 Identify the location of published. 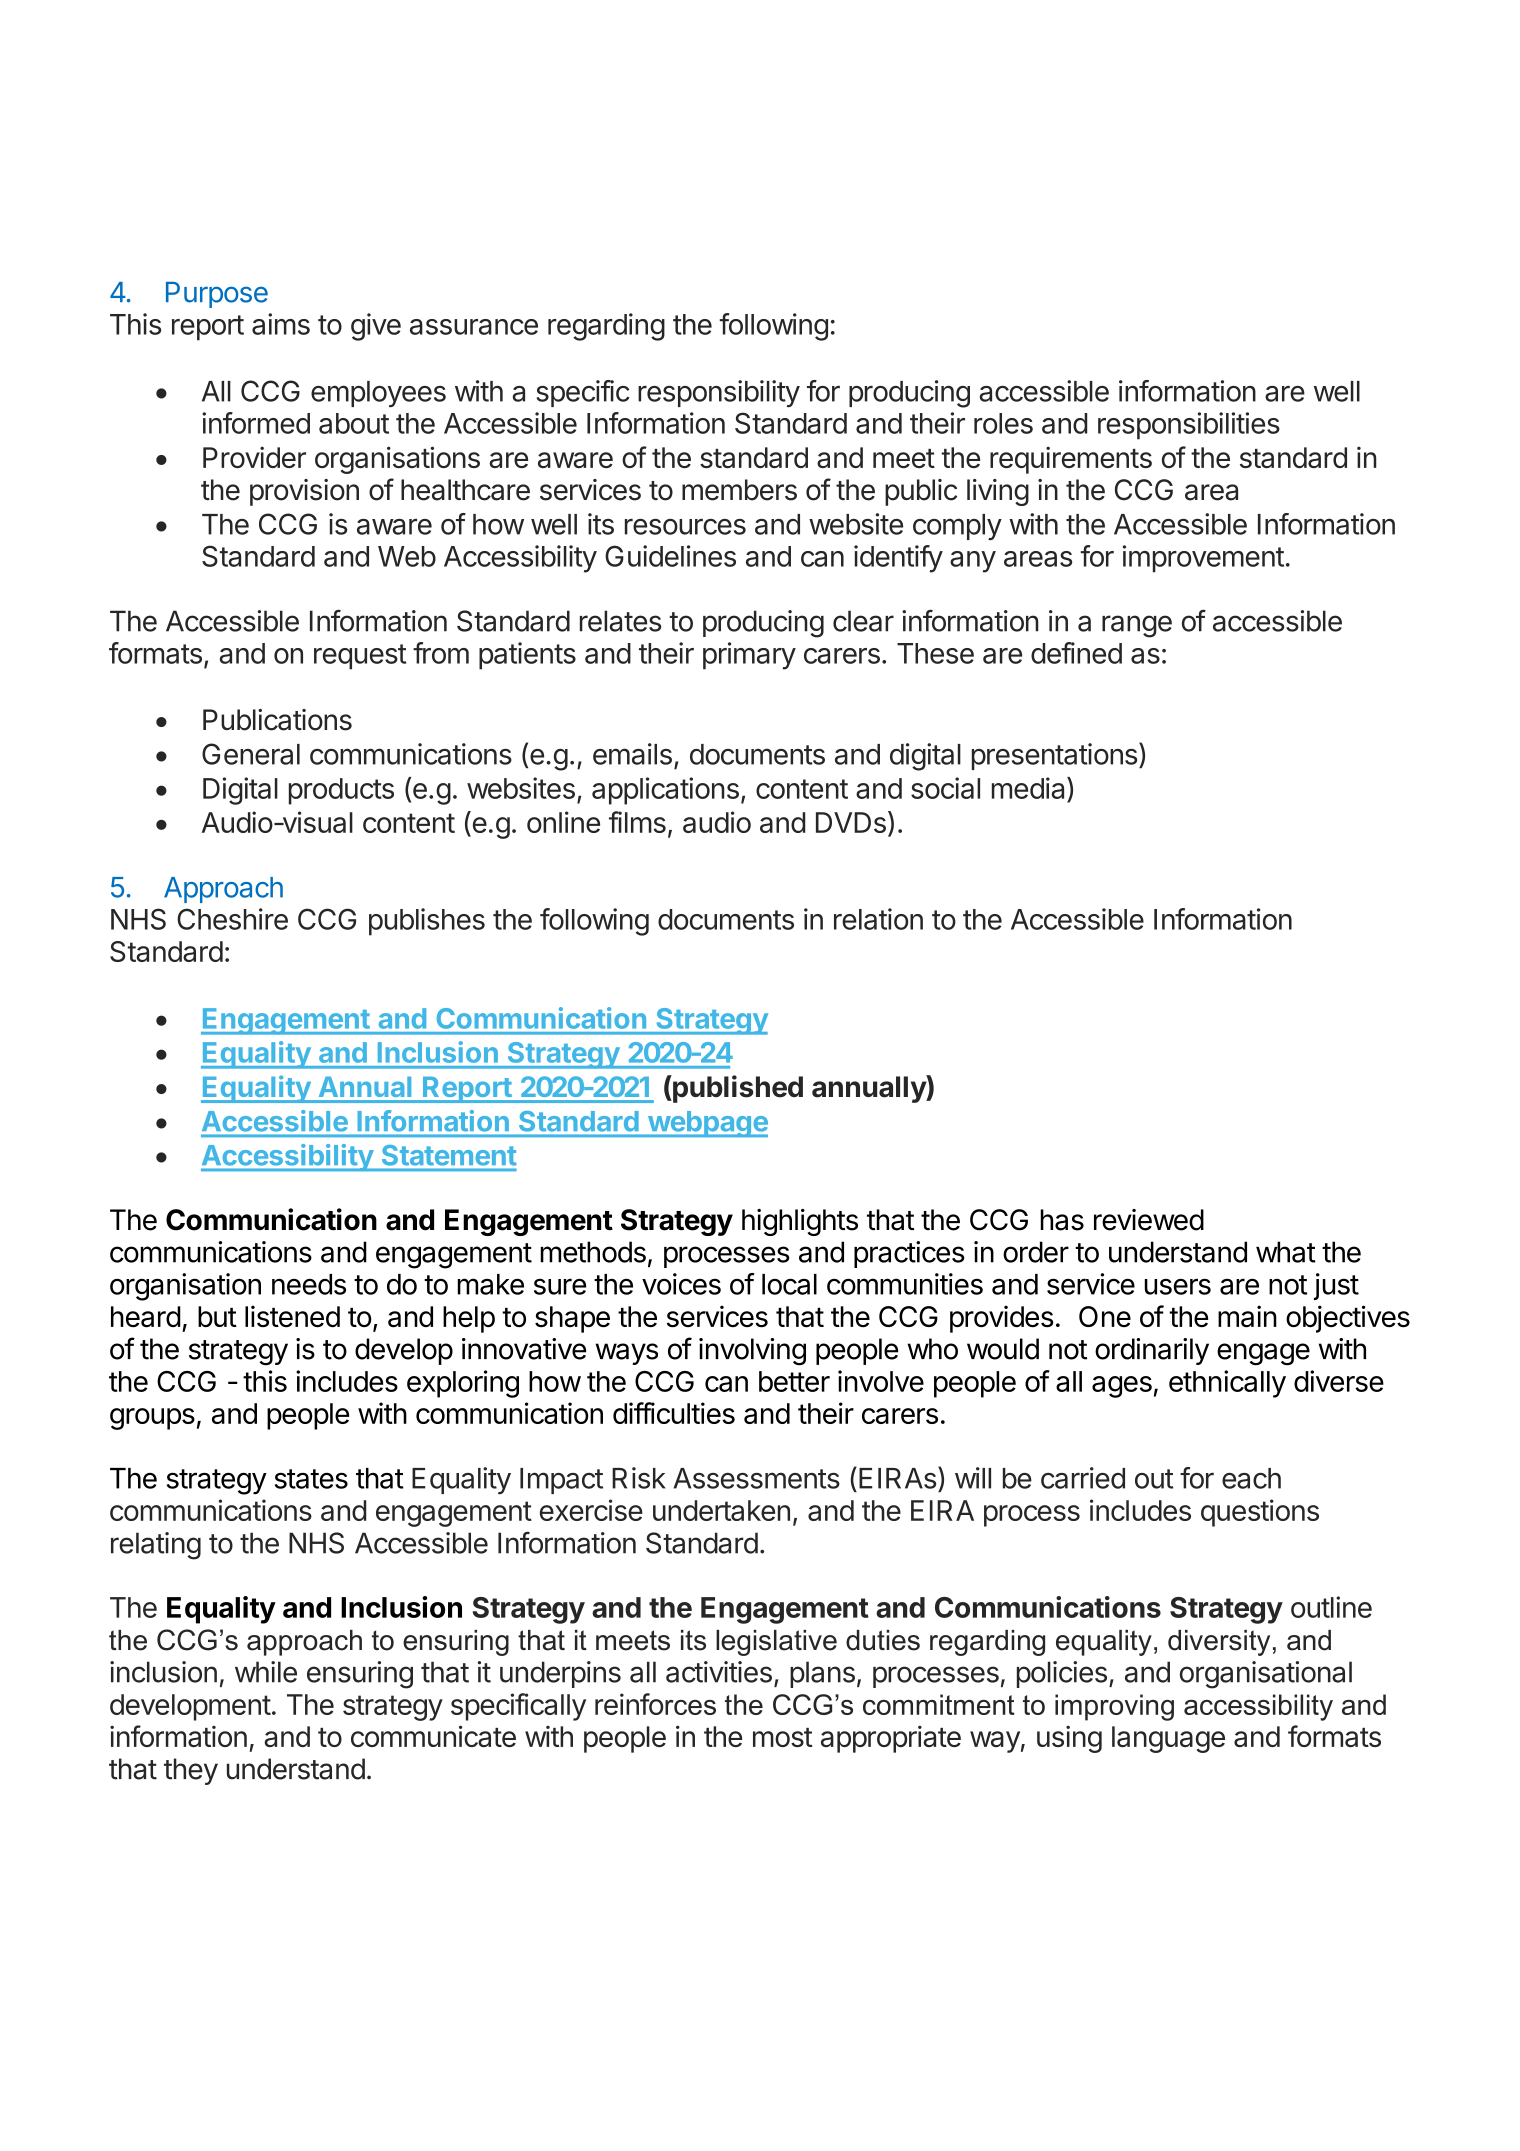
(737, 1089).
